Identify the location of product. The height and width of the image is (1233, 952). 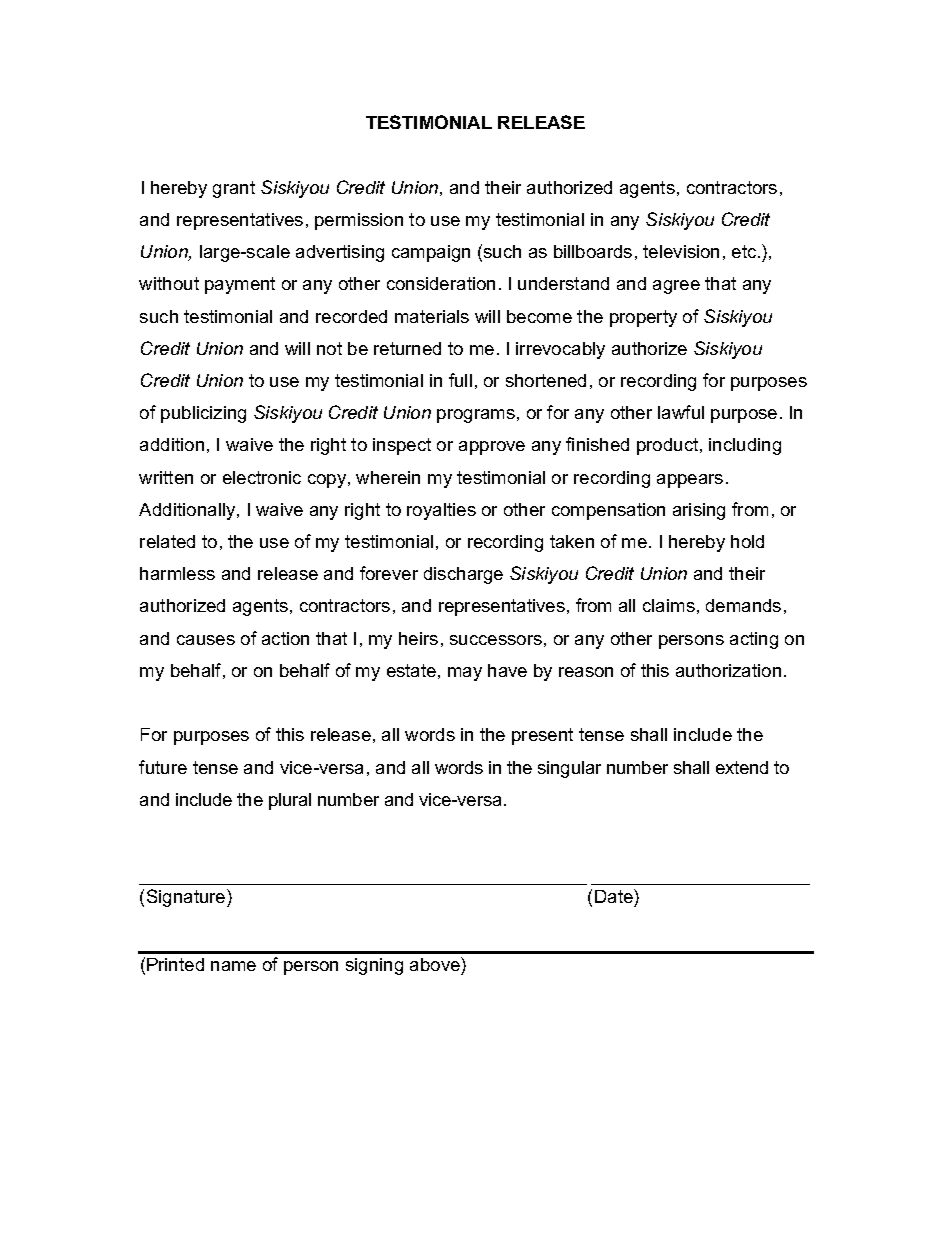
(669, 446).
